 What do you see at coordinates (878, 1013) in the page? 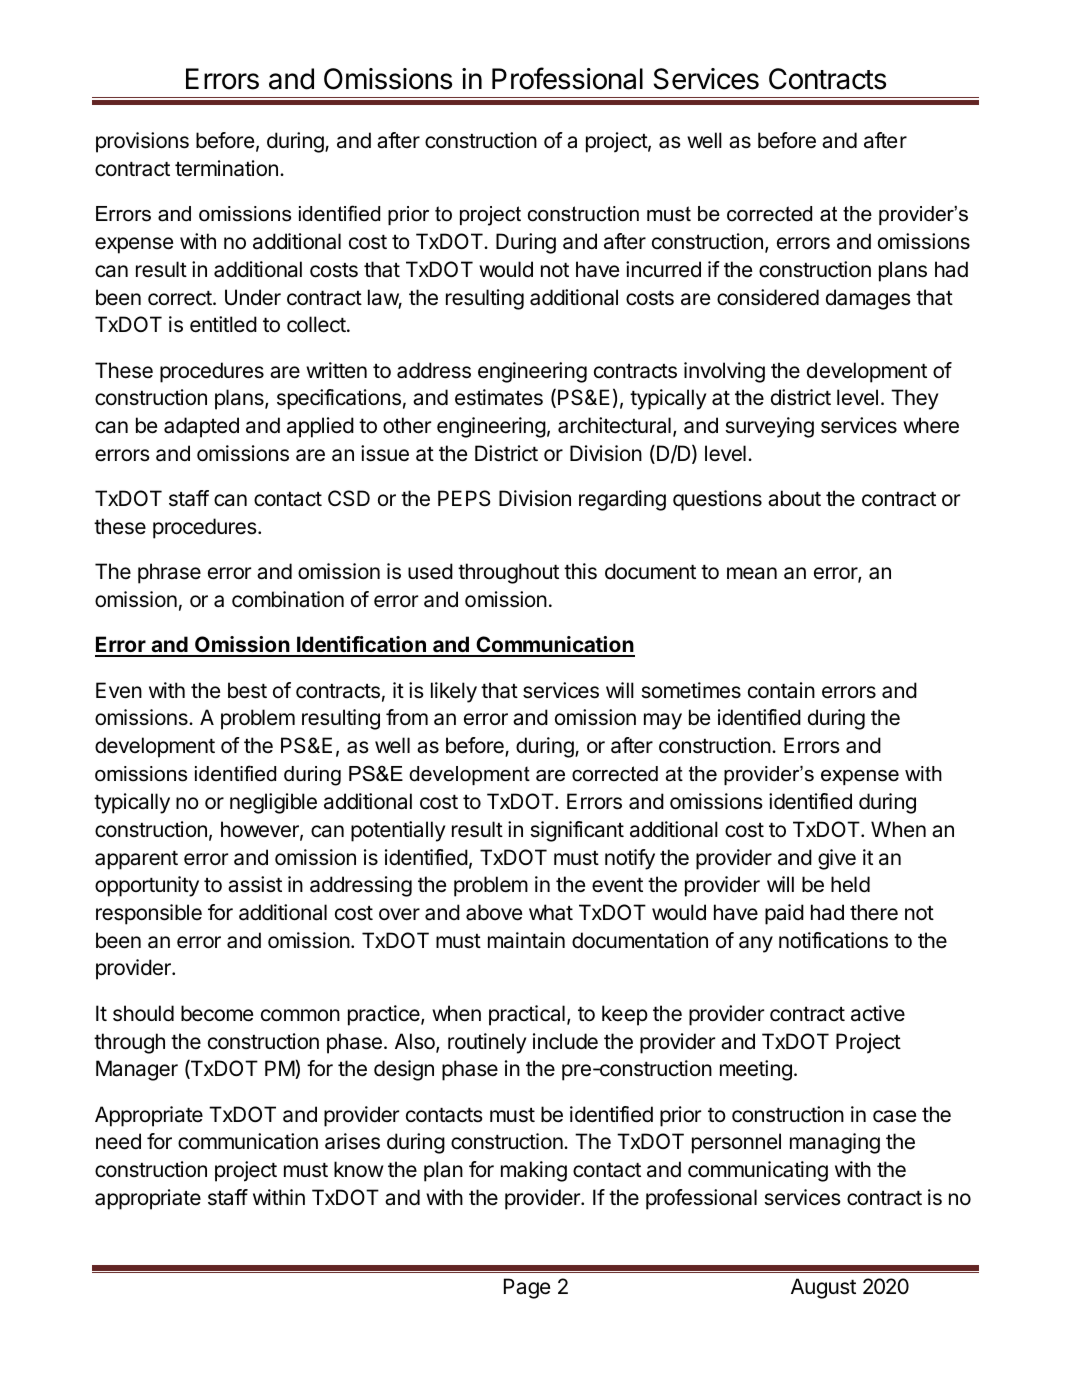
I see `active` at bounding box center [878, 1013].
